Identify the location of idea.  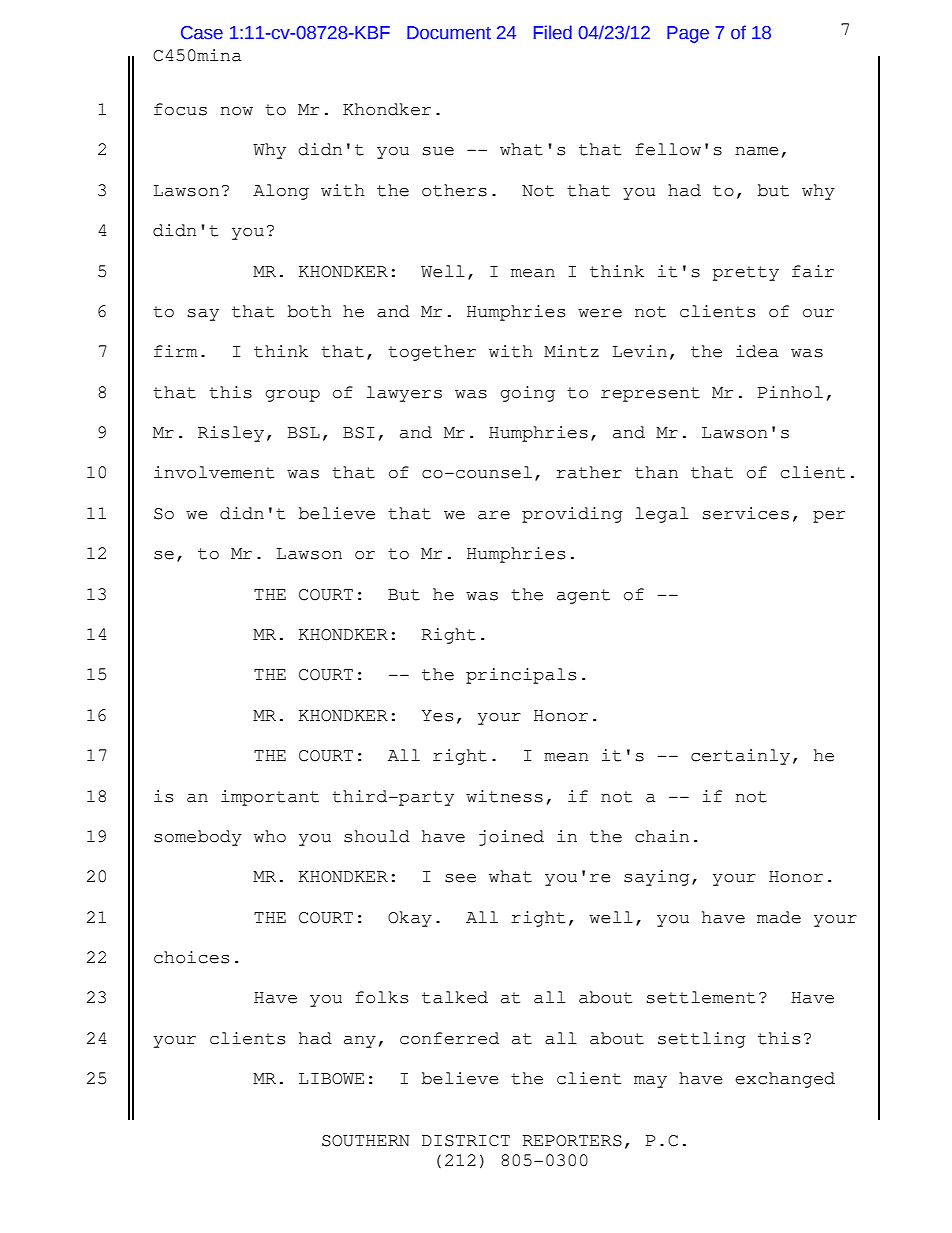
(757, 351).
